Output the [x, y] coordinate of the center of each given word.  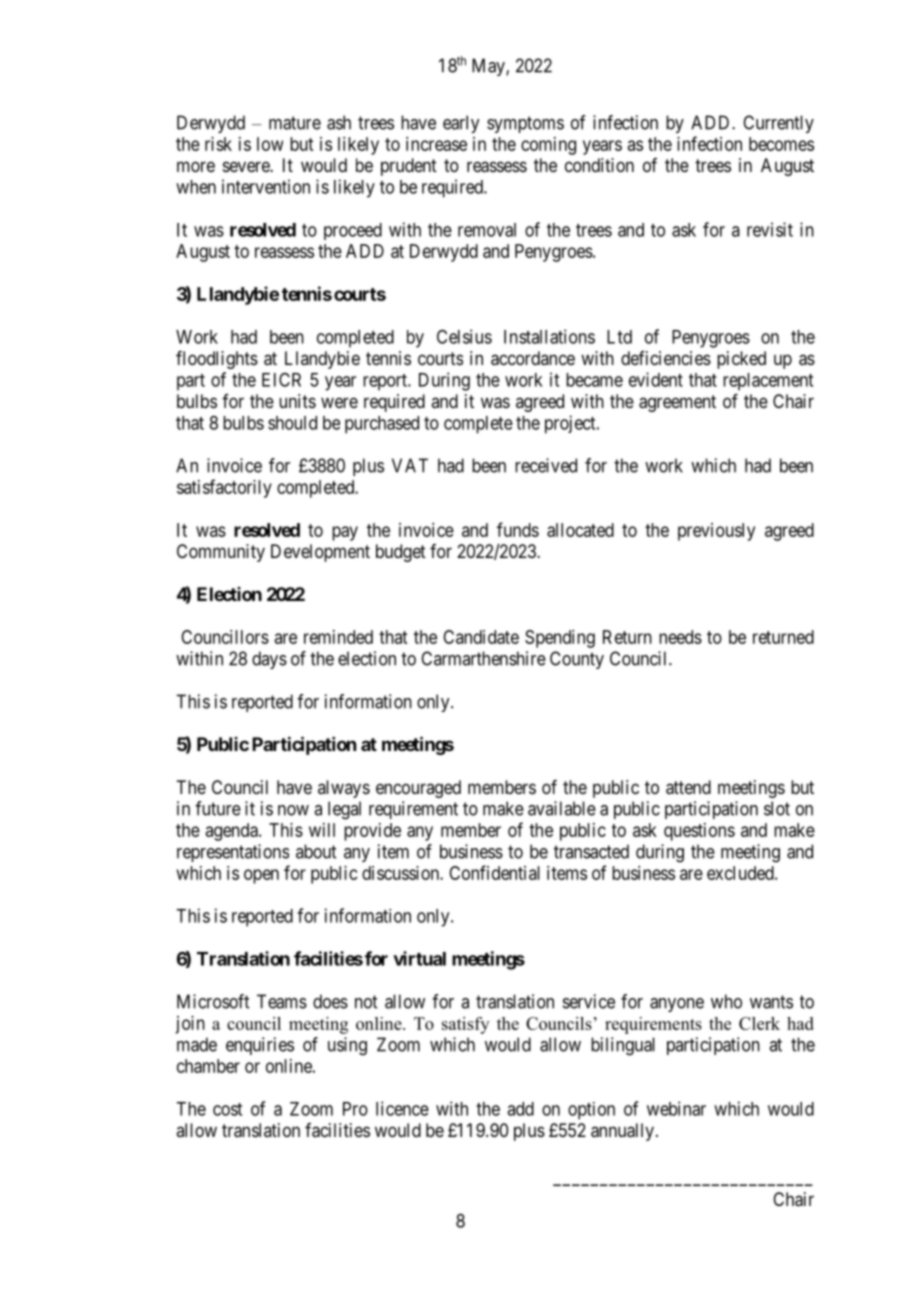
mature [295, 123]
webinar [676, 1108]
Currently [778, 124]
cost [227, 1109]
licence [402, 1108]
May [489, 67]
